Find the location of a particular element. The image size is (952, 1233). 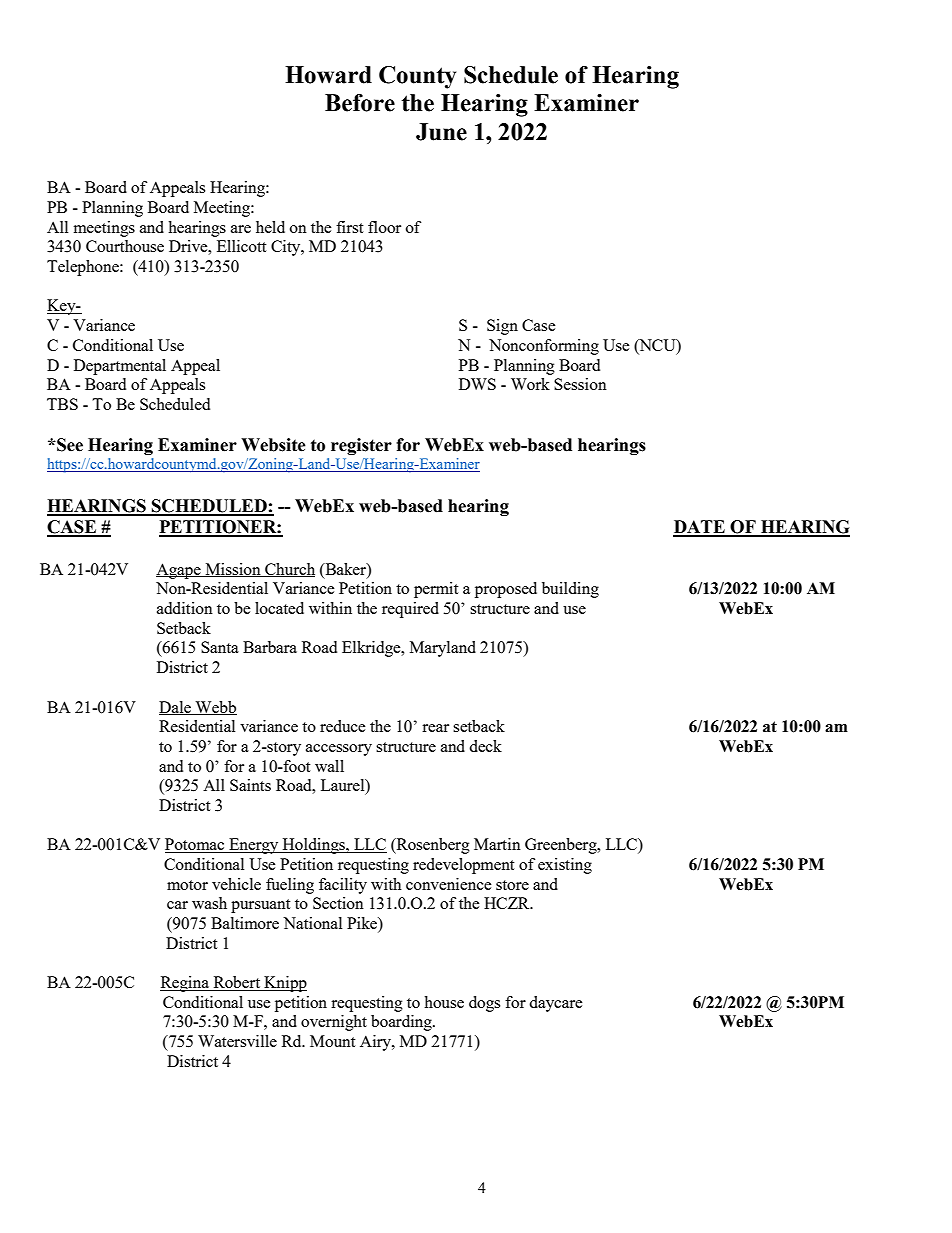

required is located at coordinates (410, 610).
